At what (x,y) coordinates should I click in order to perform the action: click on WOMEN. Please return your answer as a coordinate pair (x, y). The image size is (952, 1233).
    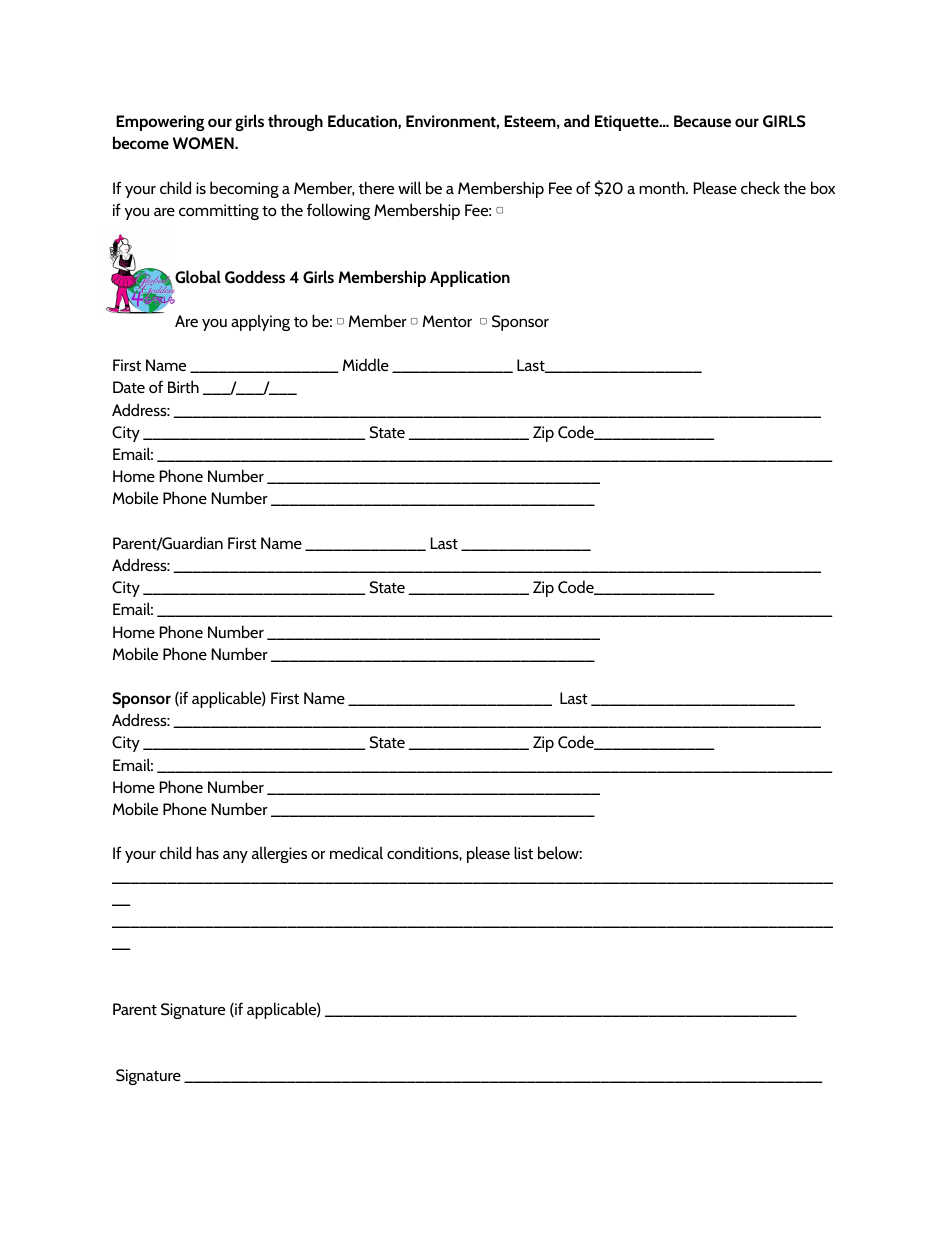
    Looking at the image, I should click on (204, 143).
